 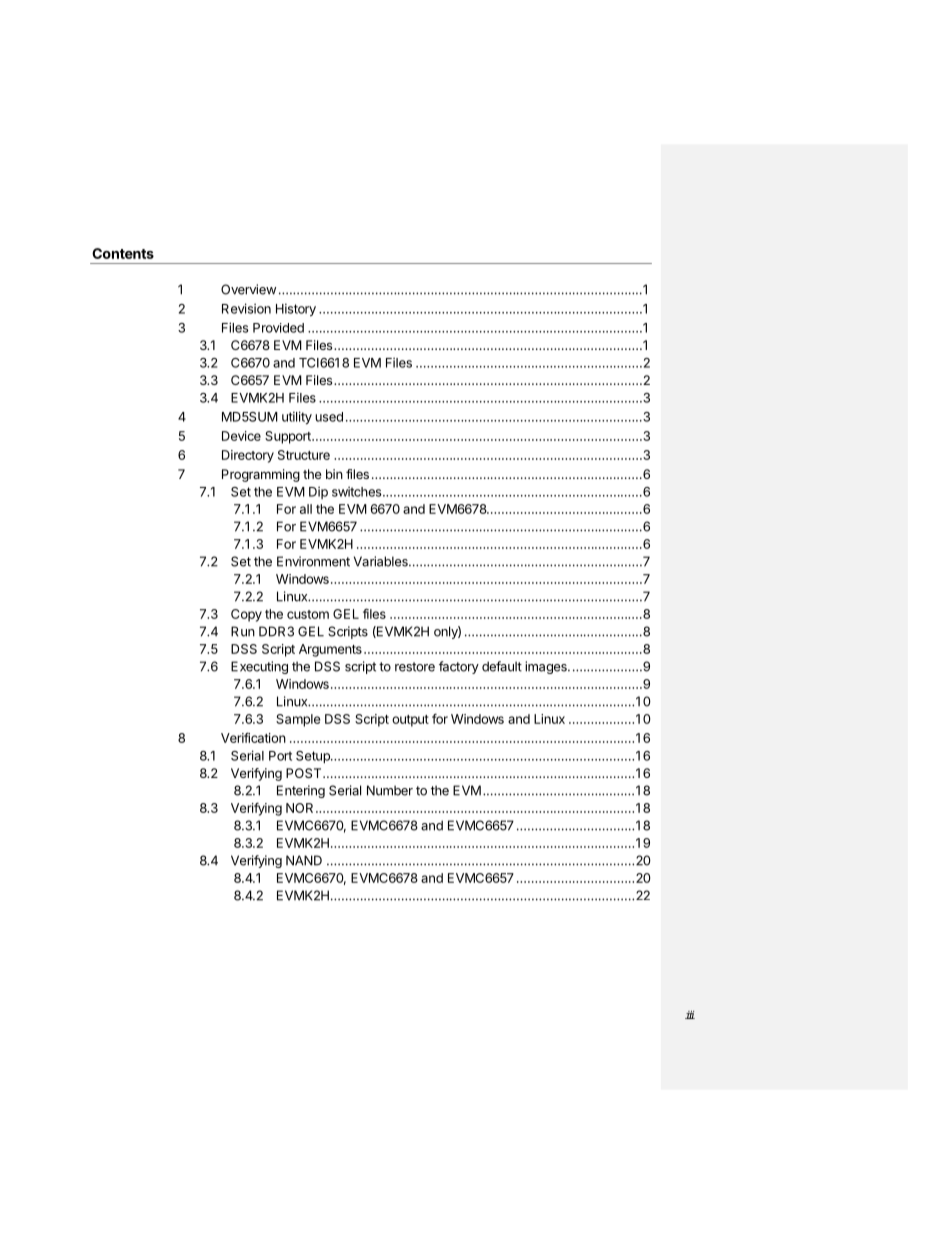 What do you see at coordinates (690, 1015) in the image?
I see `iii` at bounding box center [690, 1015].
